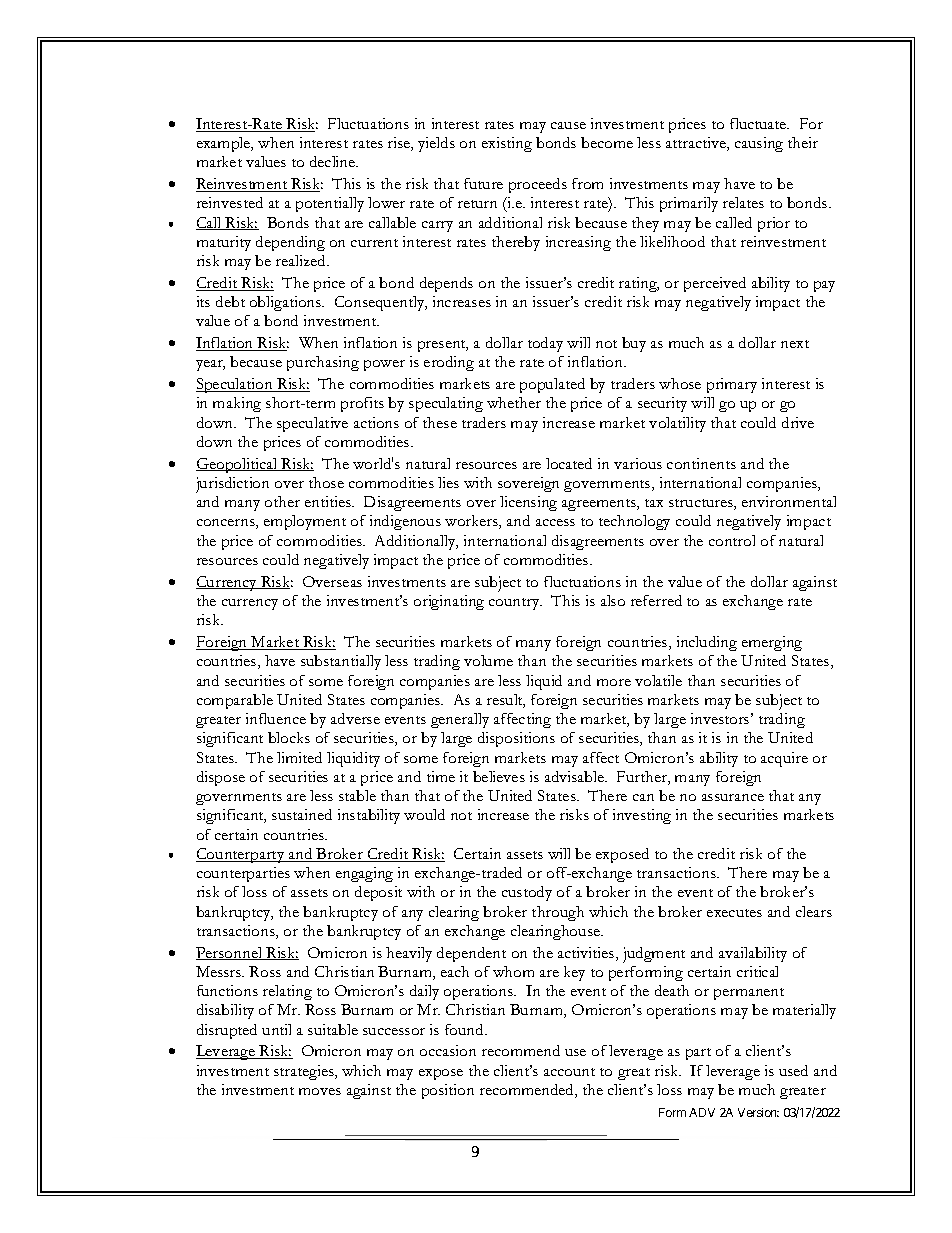 This image has width=952, height=1233. I want to click on causing, so click(759, 144).
